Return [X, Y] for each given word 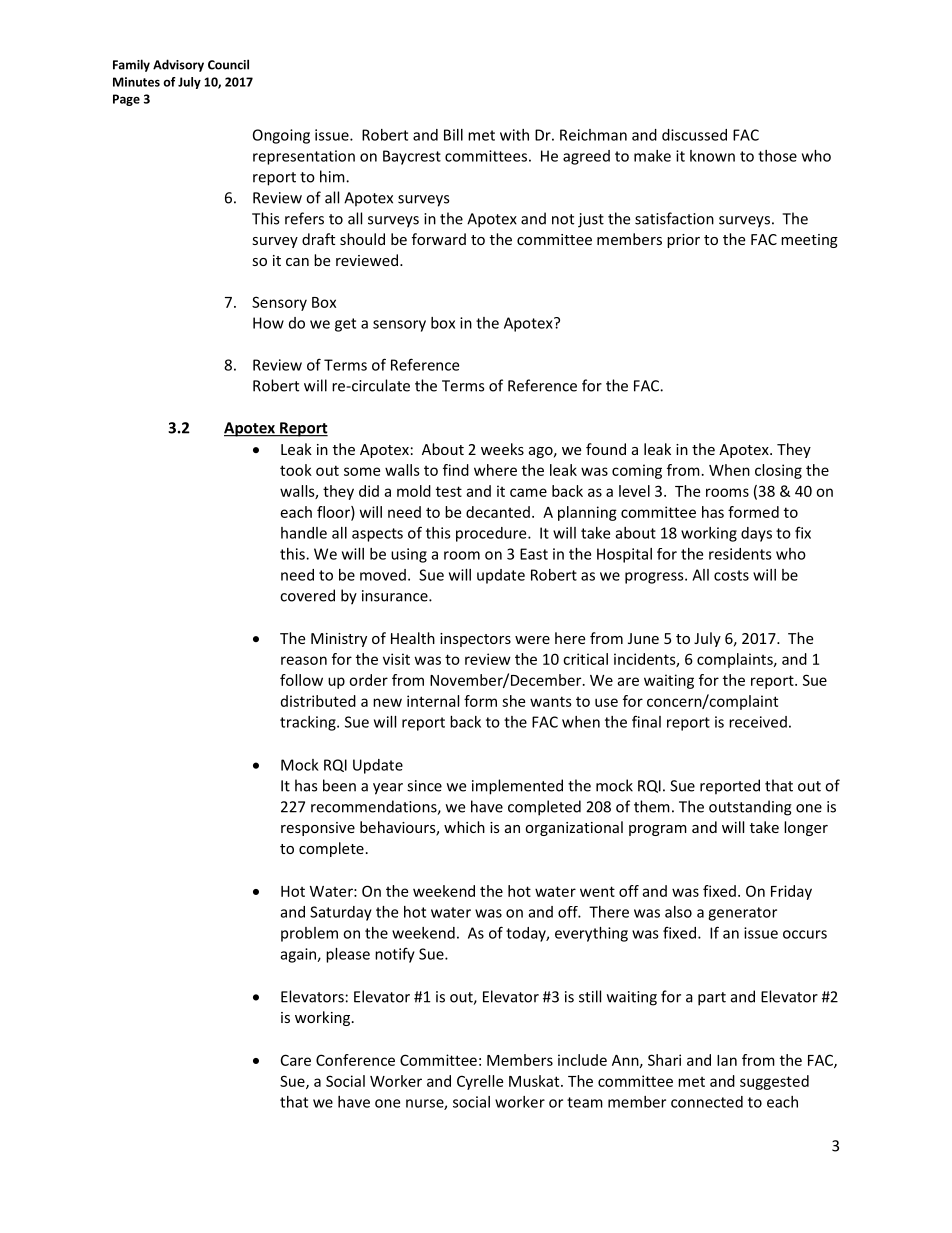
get [345, 325]
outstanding [750, 808]
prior [683, 241]
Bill [453, 135]
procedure [492, 534]
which [464, 827]
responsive [318, 829]
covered [307, 595]
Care [296, 1060]
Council [228, 64]
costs [731, 575]
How [268, 323]
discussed [694, 135]
